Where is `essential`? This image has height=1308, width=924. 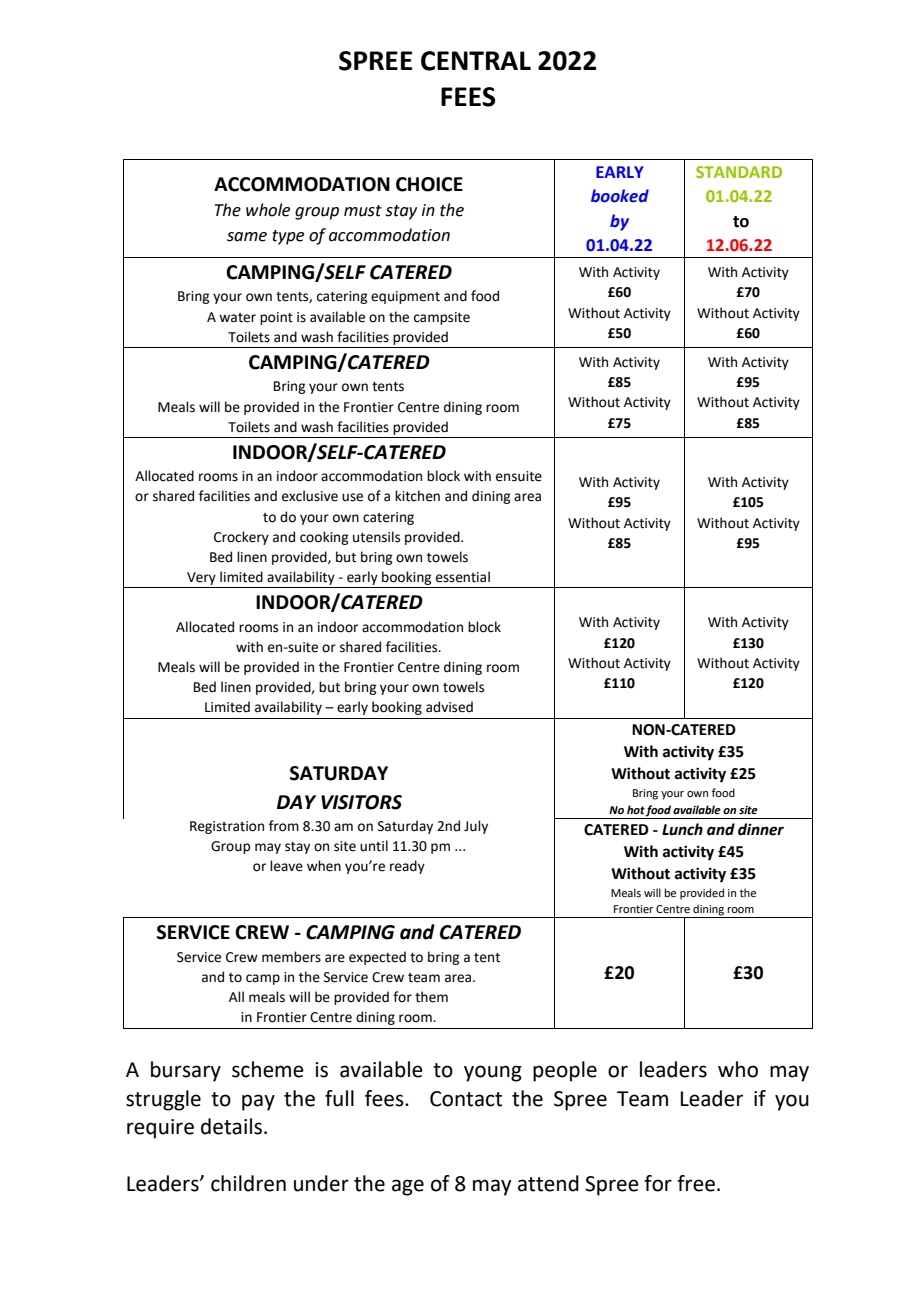
essential is located at coordinates (463, 577).
